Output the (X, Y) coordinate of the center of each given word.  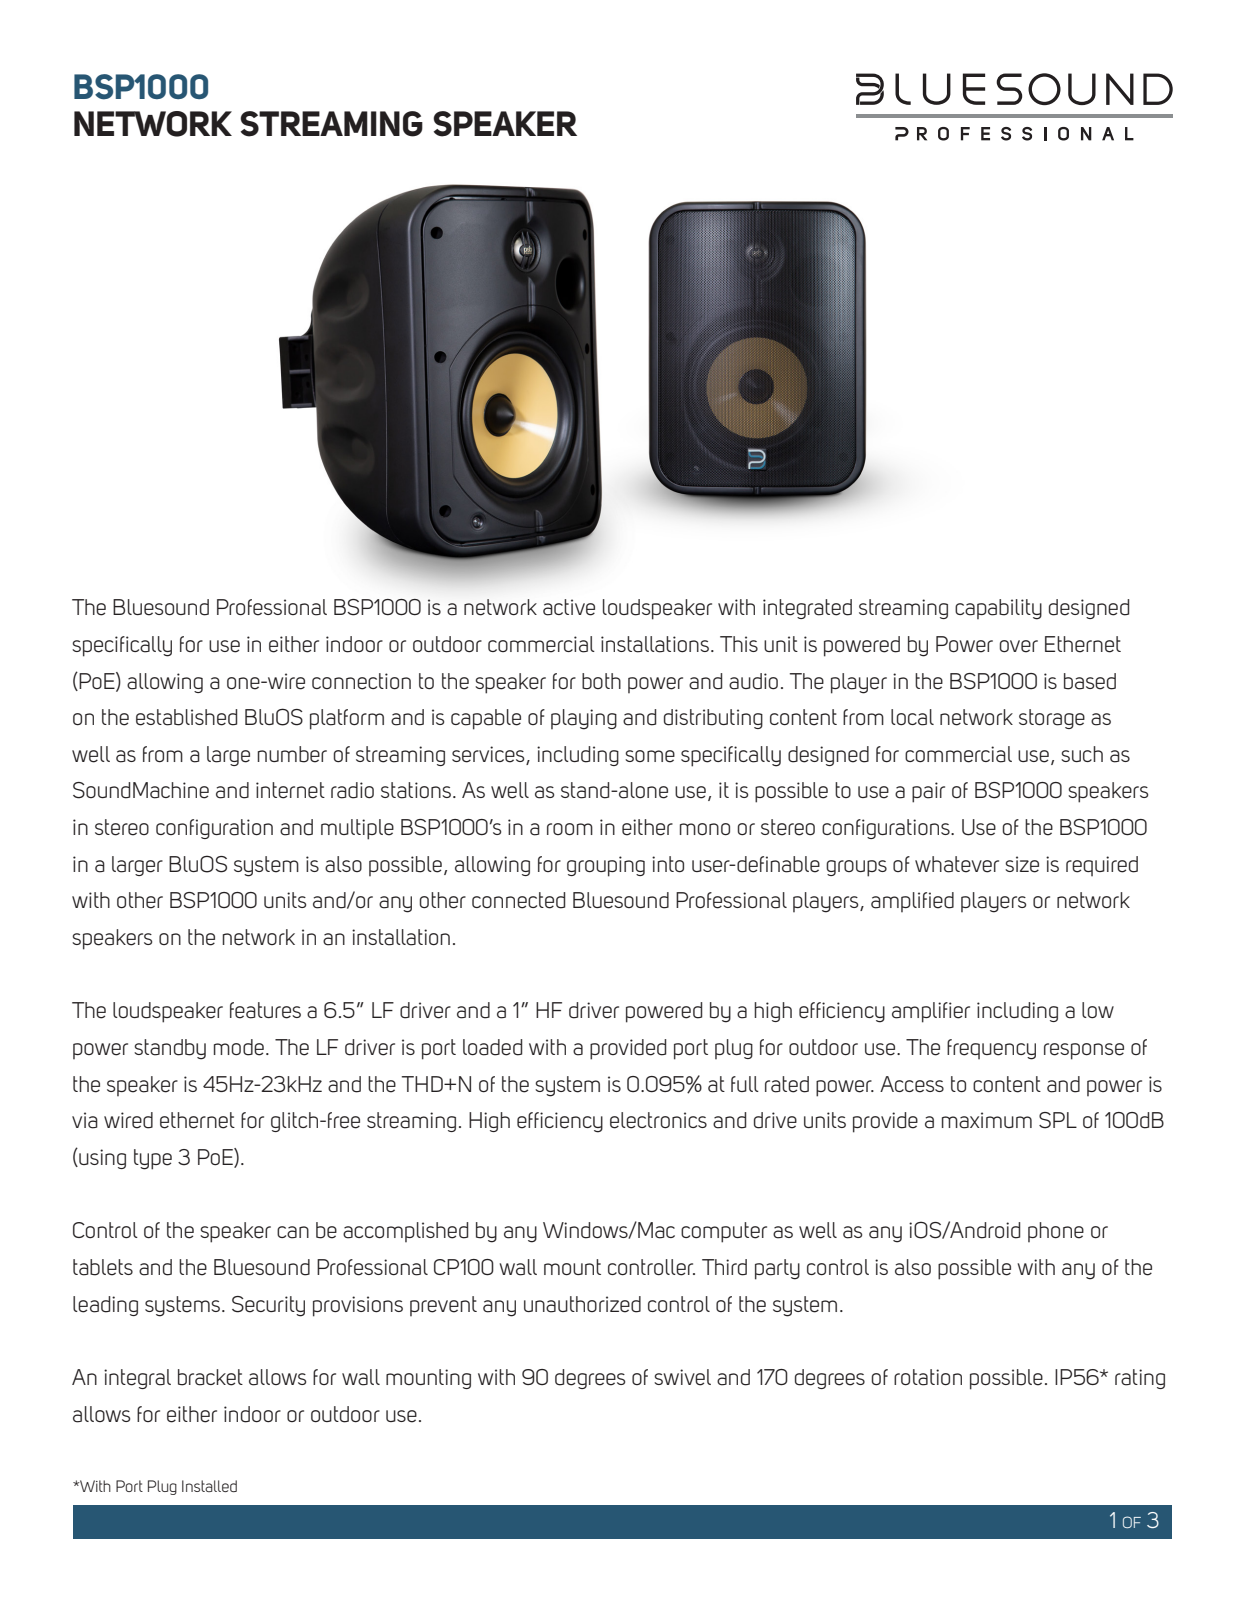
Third (724, 1267)
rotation (928, 1377)
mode (239, 1047)
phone (1056, 1232)
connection (361, 681)
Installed (209, 1486)
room (570, 829)
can (293, 1232)
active (569, 607)
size (1022, 864)
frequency (991, 1049)
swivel (682, 1377)
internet (290, 790)
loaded (492, 1047)
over (1018, 646)
